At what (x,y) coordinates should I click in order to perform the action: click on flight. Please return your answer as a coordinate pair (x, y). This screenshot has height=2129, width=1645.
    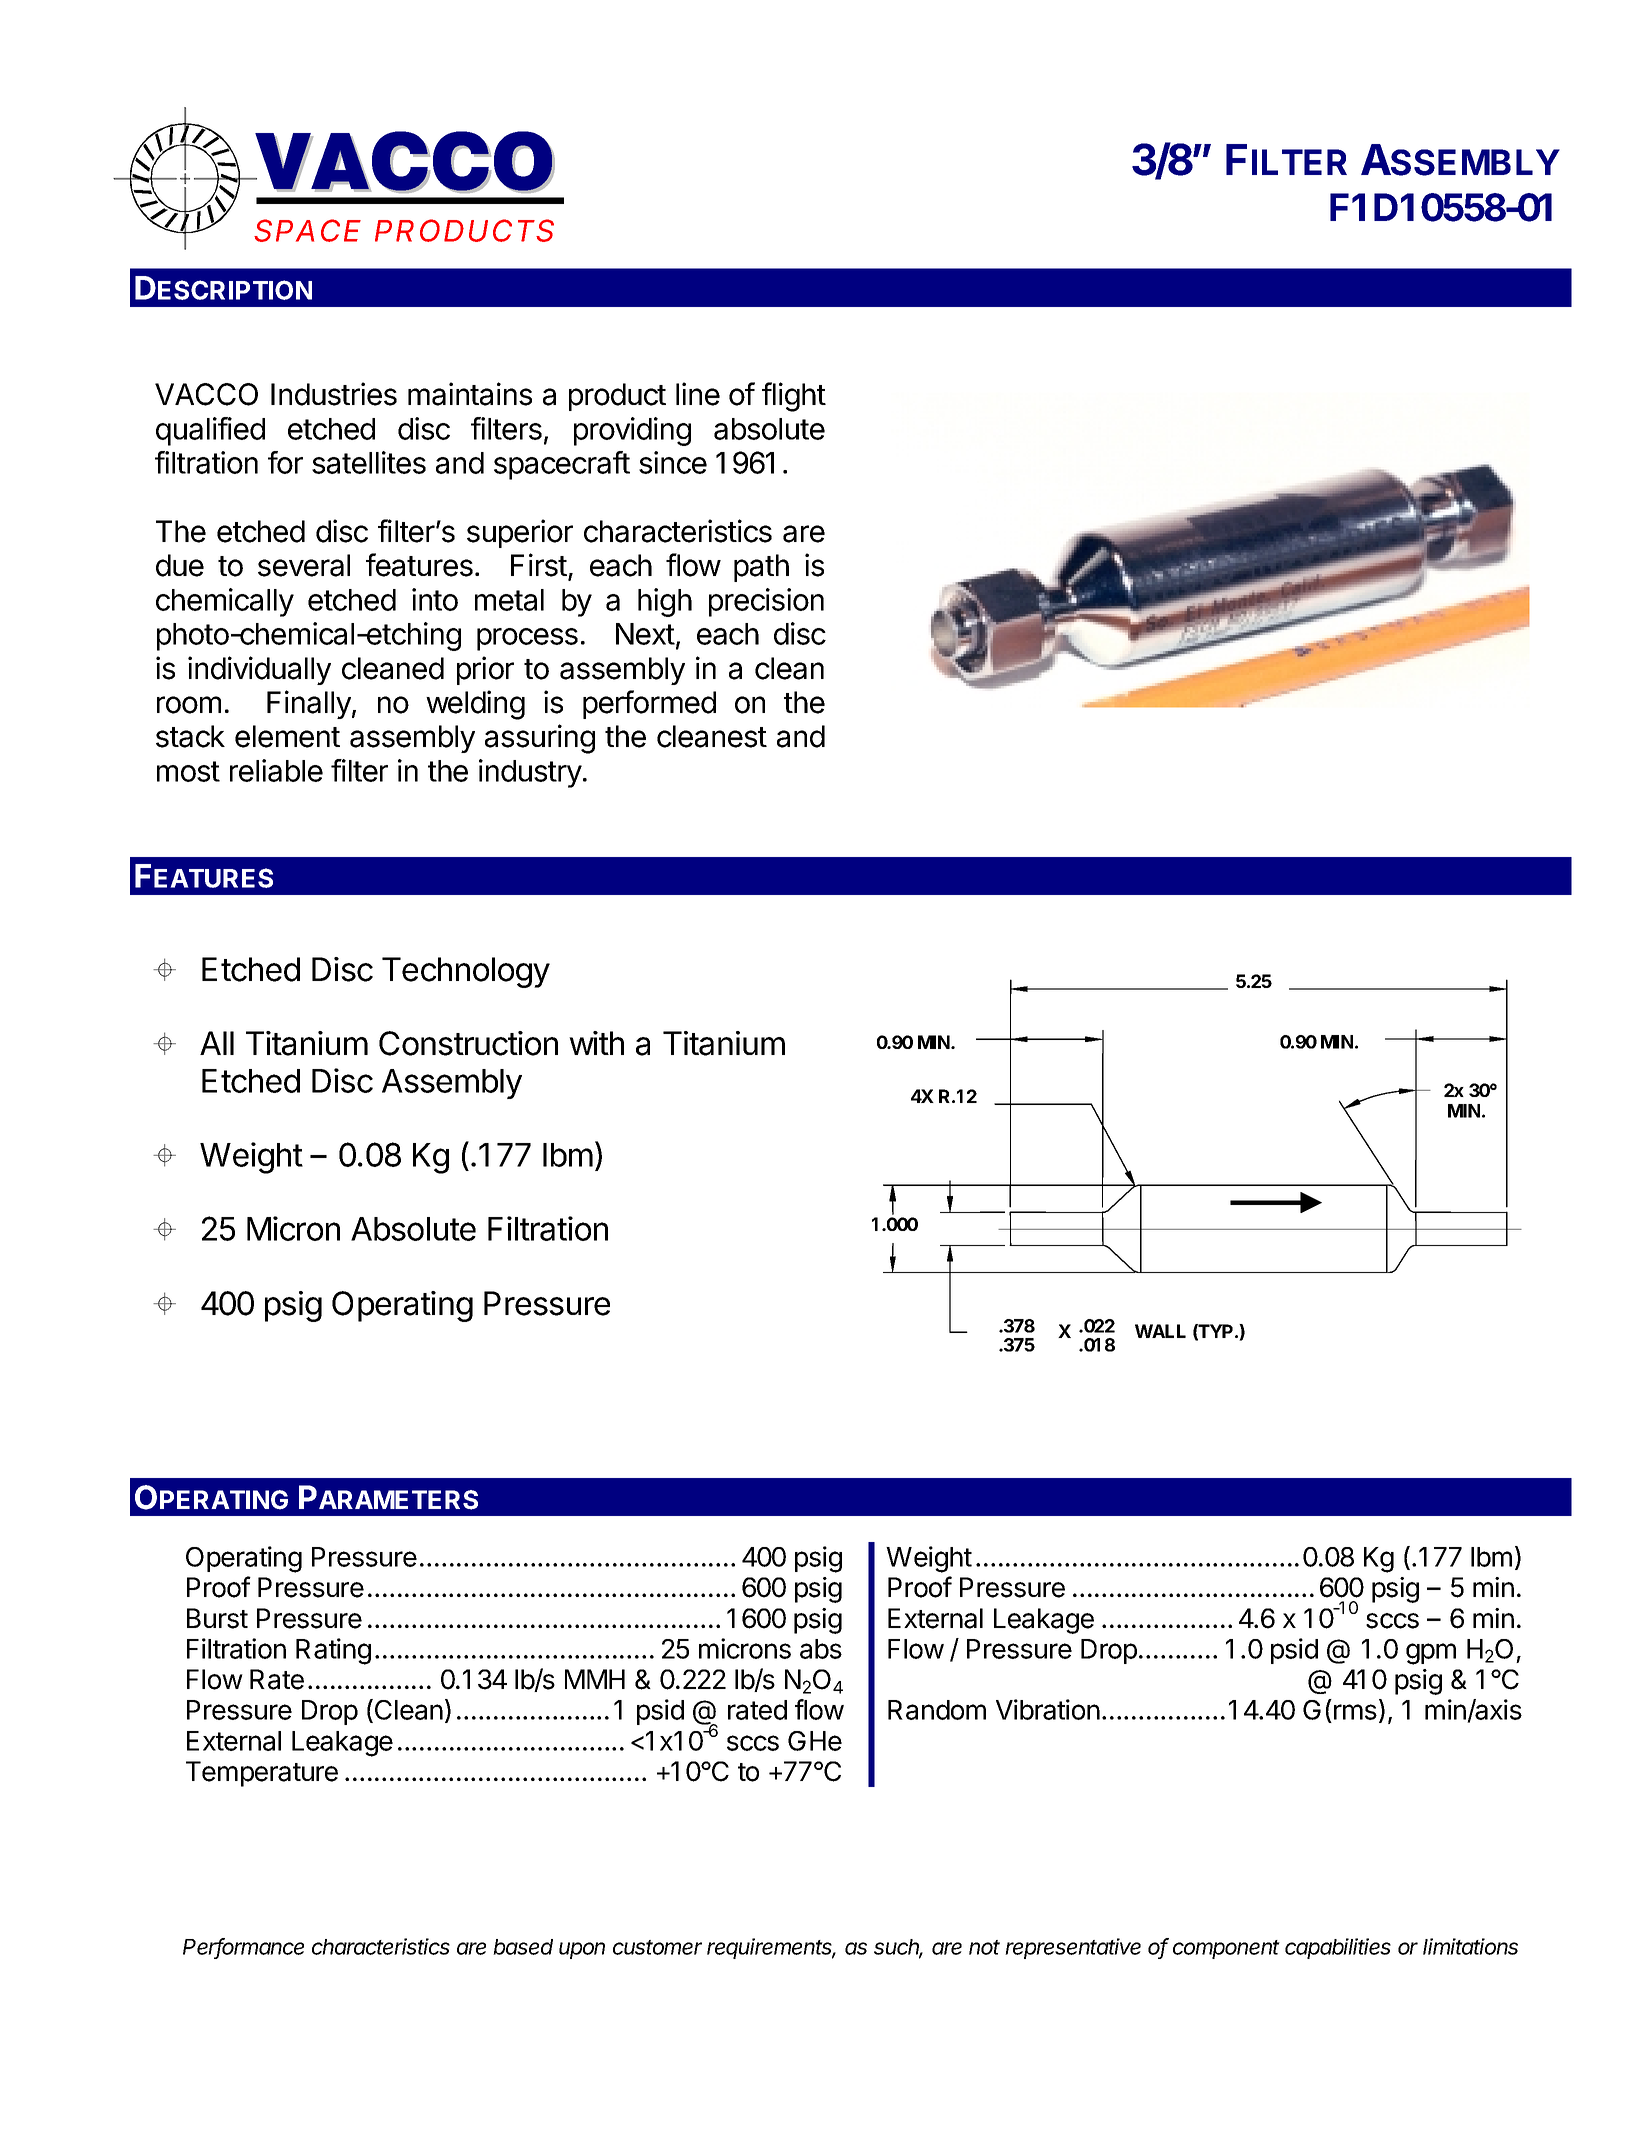
    Looking at the image, I should click on (794, 397).
